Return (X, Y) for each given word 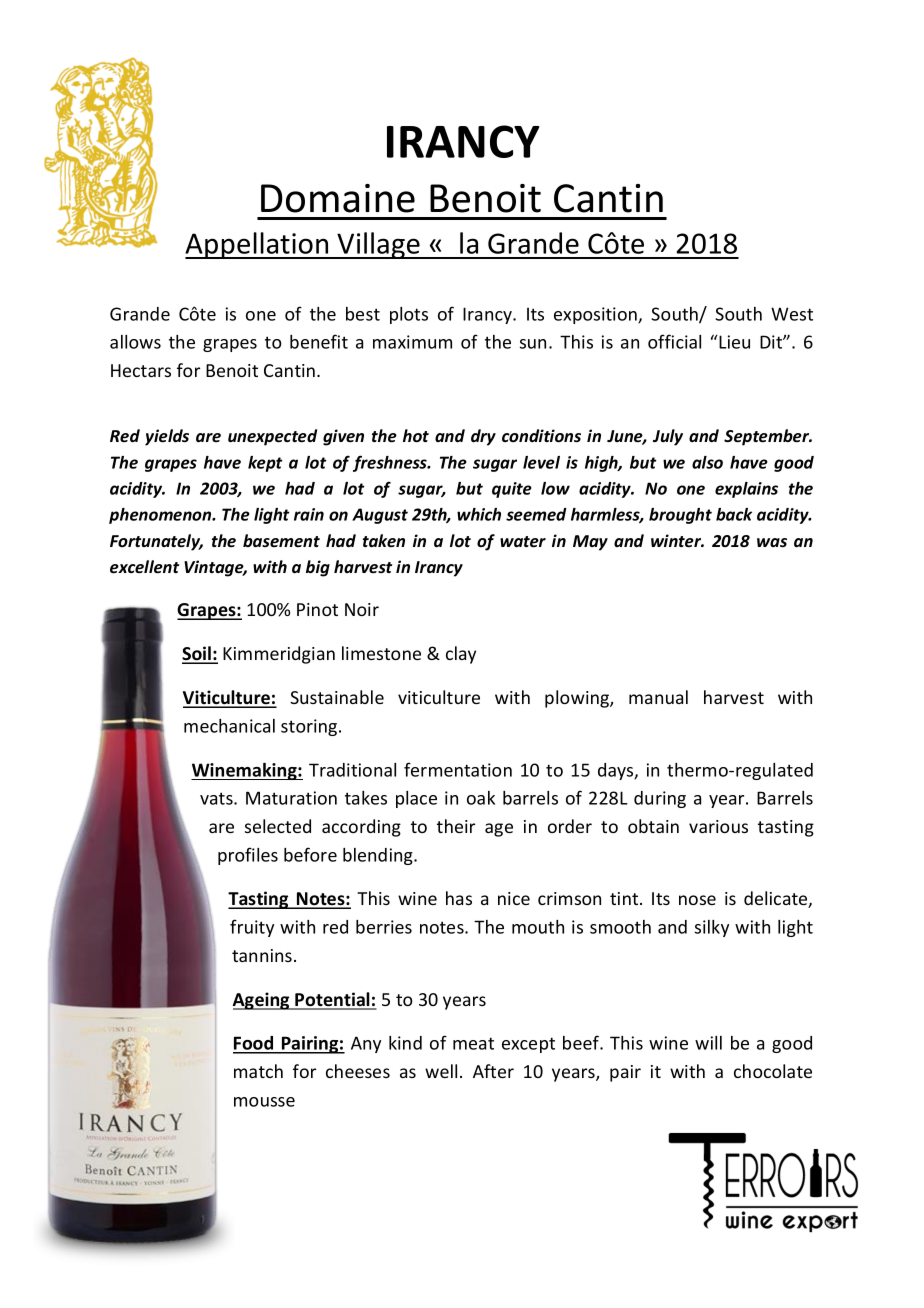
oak (481, 798)
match (258, 1071)
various (718, 826)
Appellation (258, 245)
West (792, 314)
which (479, 514)
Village (379, 245)
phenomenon (161, 516)
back (734, 514)
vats (217, 798)
